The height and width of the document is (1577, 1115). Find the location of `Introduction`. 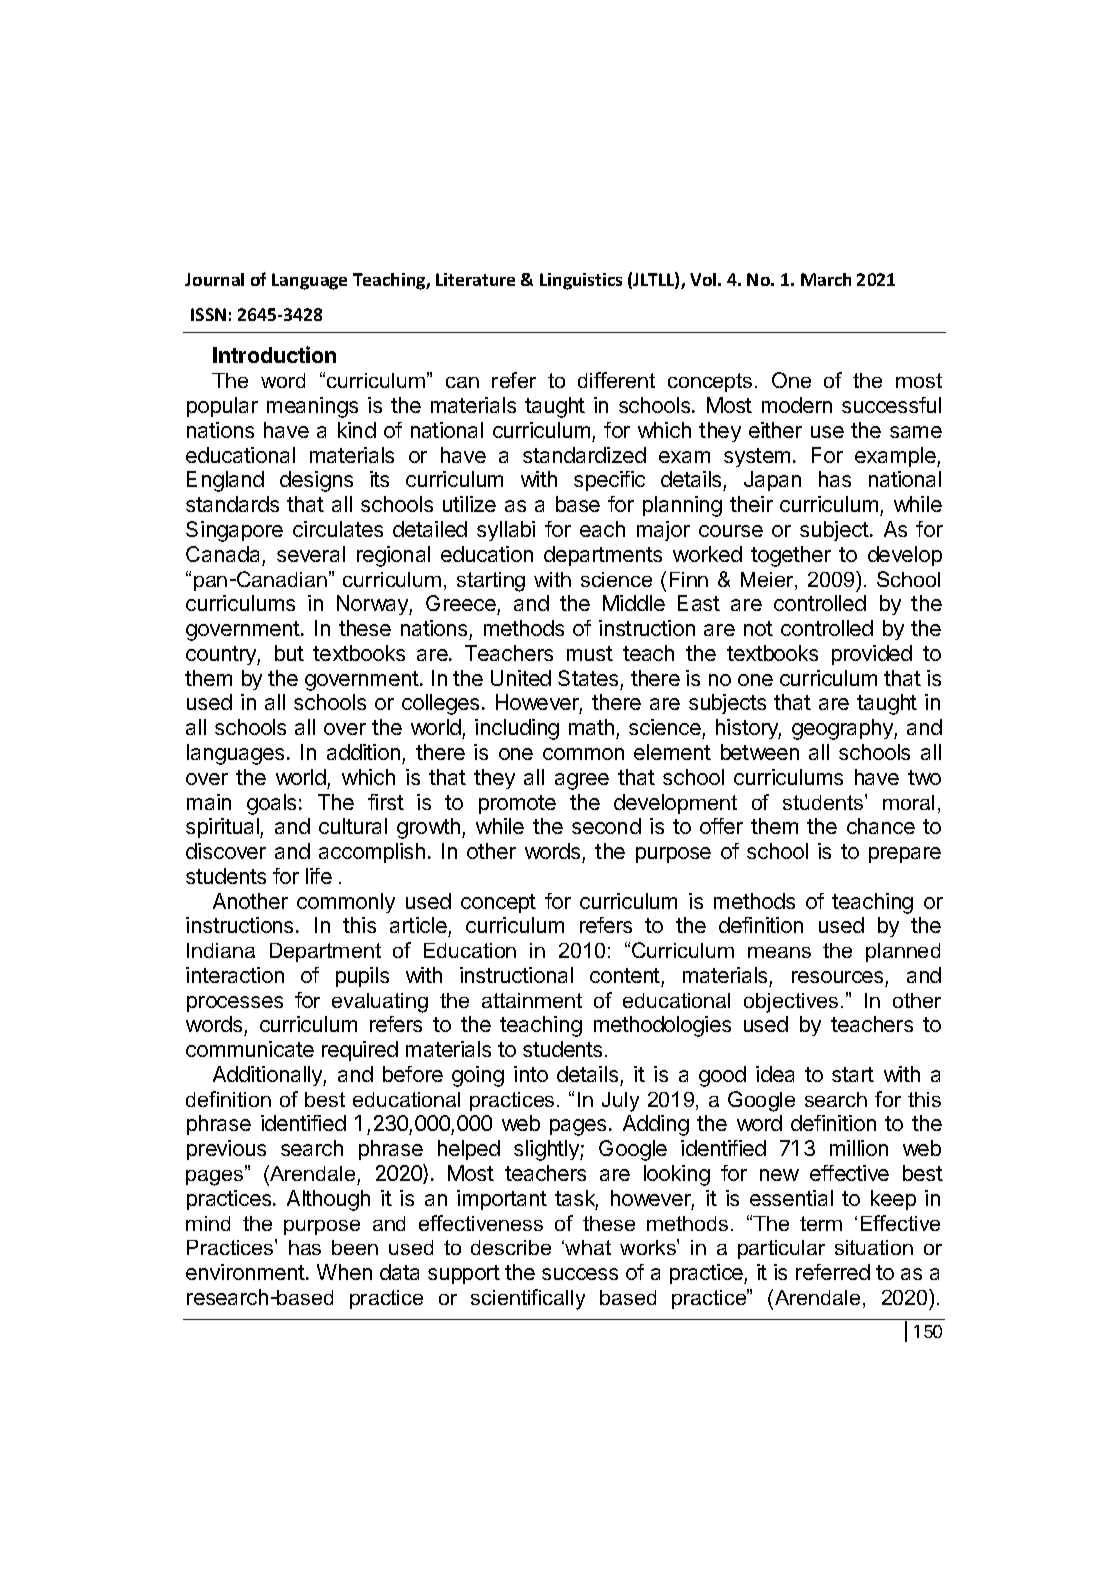

Introduction is located at coordinates (274, 354).
